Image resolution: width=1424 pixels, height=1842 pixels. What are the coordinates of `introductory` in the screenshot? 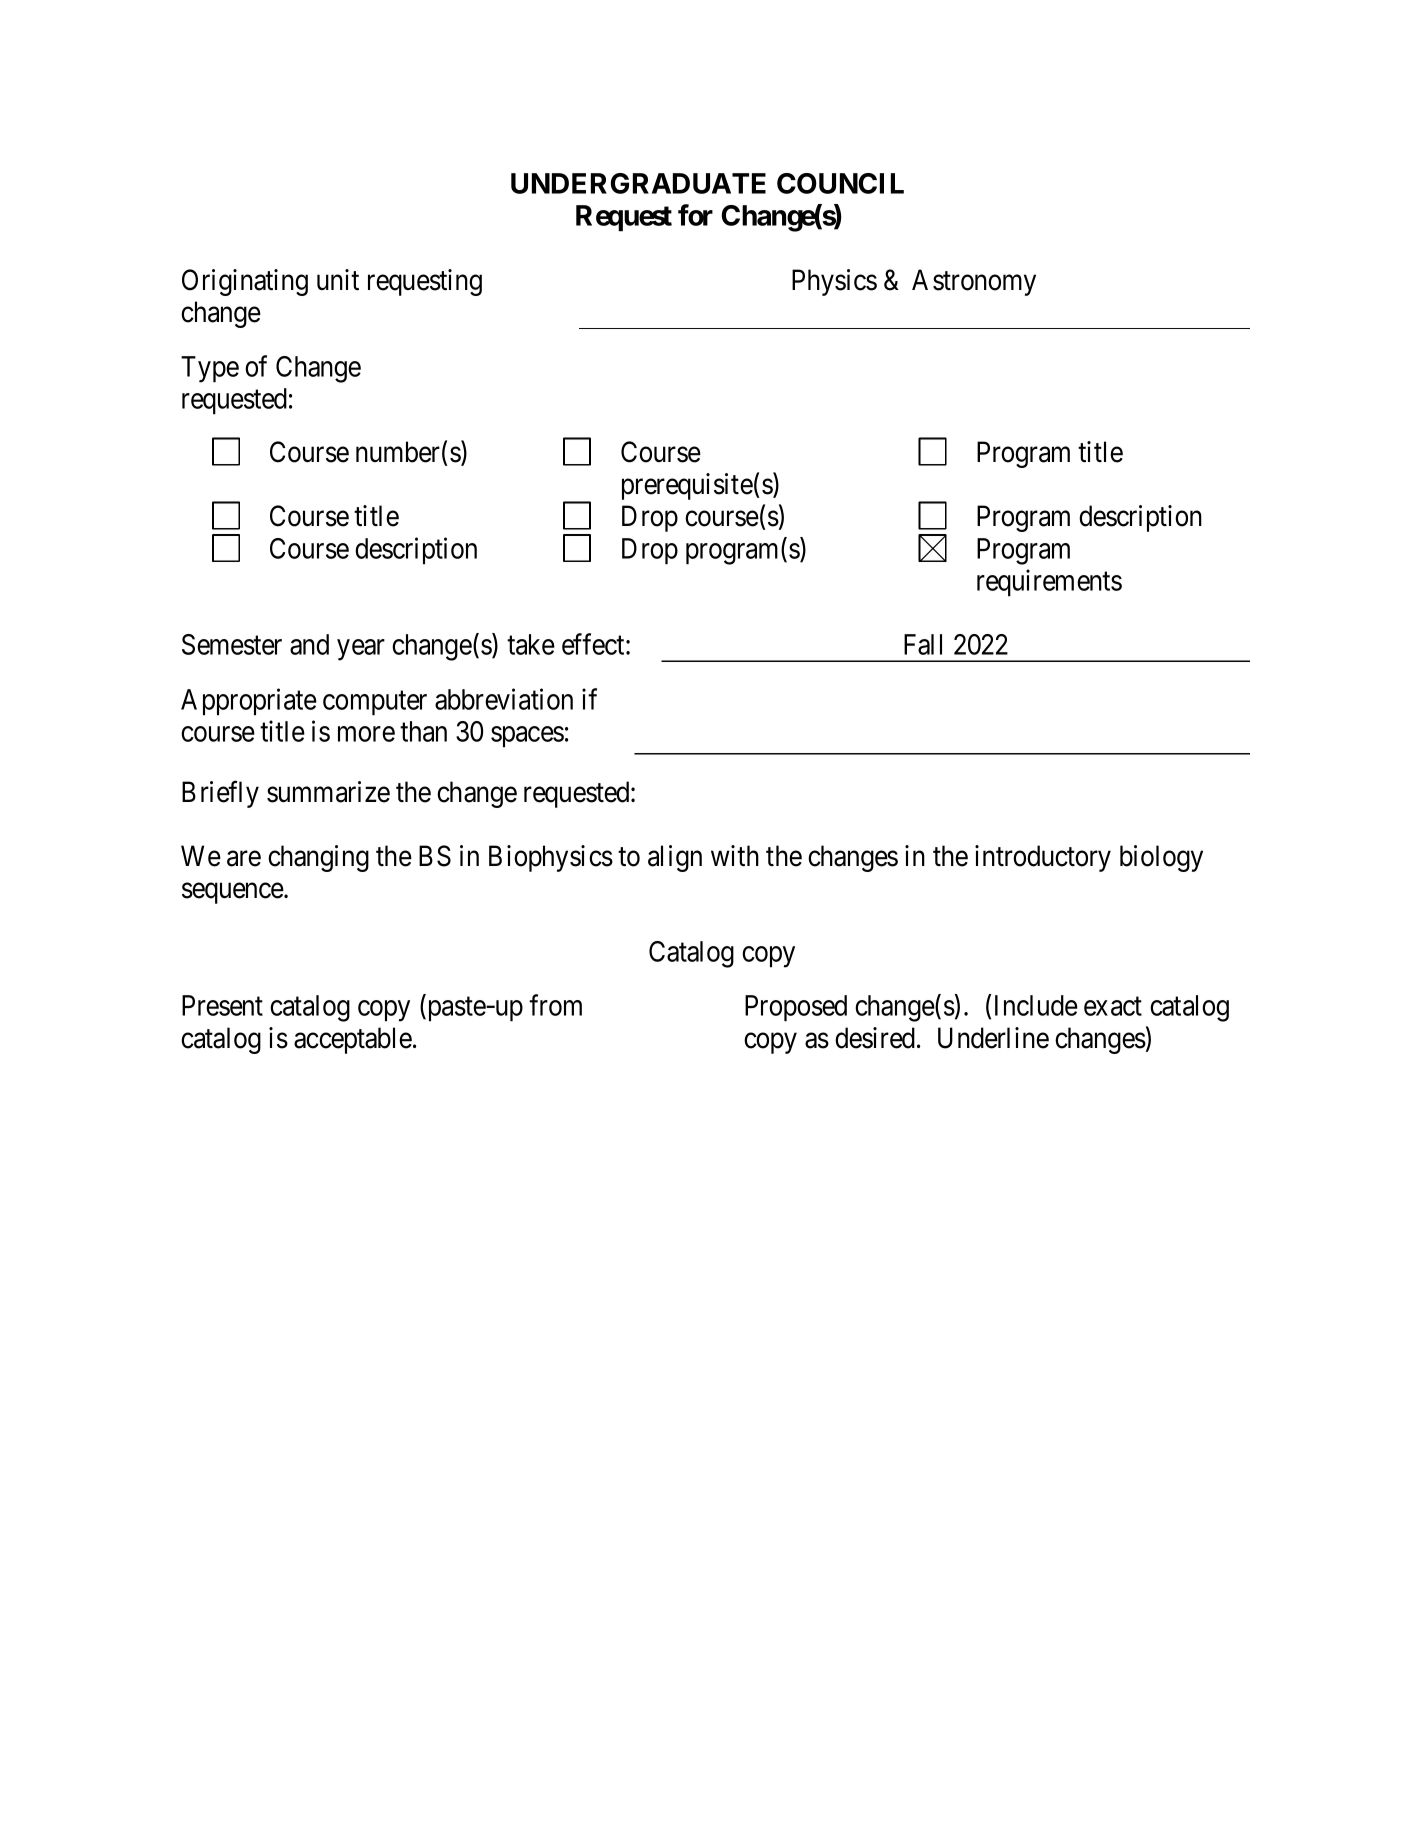 It's located at (1043, 858).
